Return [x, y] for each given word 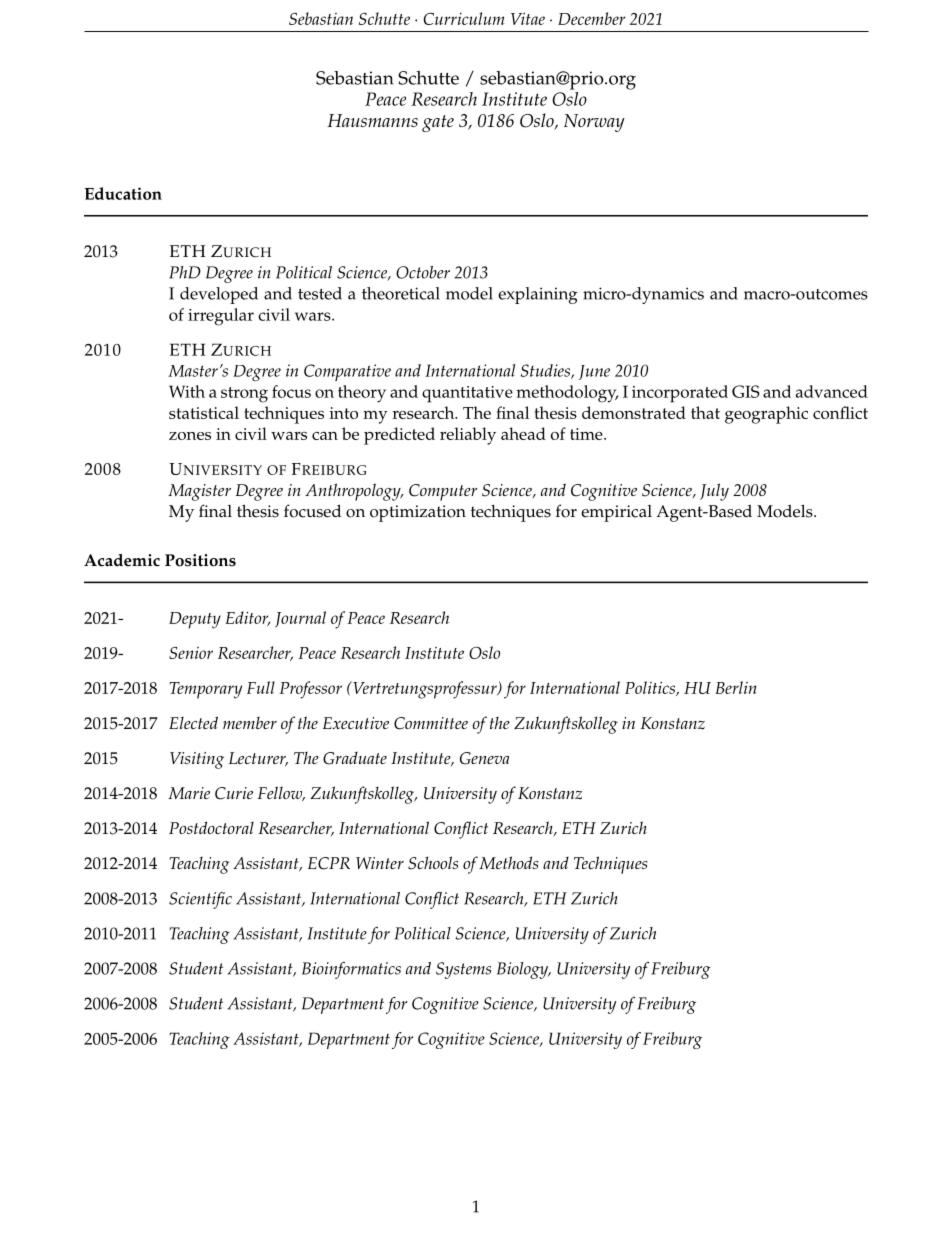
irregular [221, 317]
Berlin [736, 687]
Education [123, 193]
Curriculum [464, 18]
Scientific [200, 900]
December [591, 18]
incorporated [680, 394]
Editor [247, 618]
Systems [463, 970]
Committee [431, 723]
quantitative [467, 394]
